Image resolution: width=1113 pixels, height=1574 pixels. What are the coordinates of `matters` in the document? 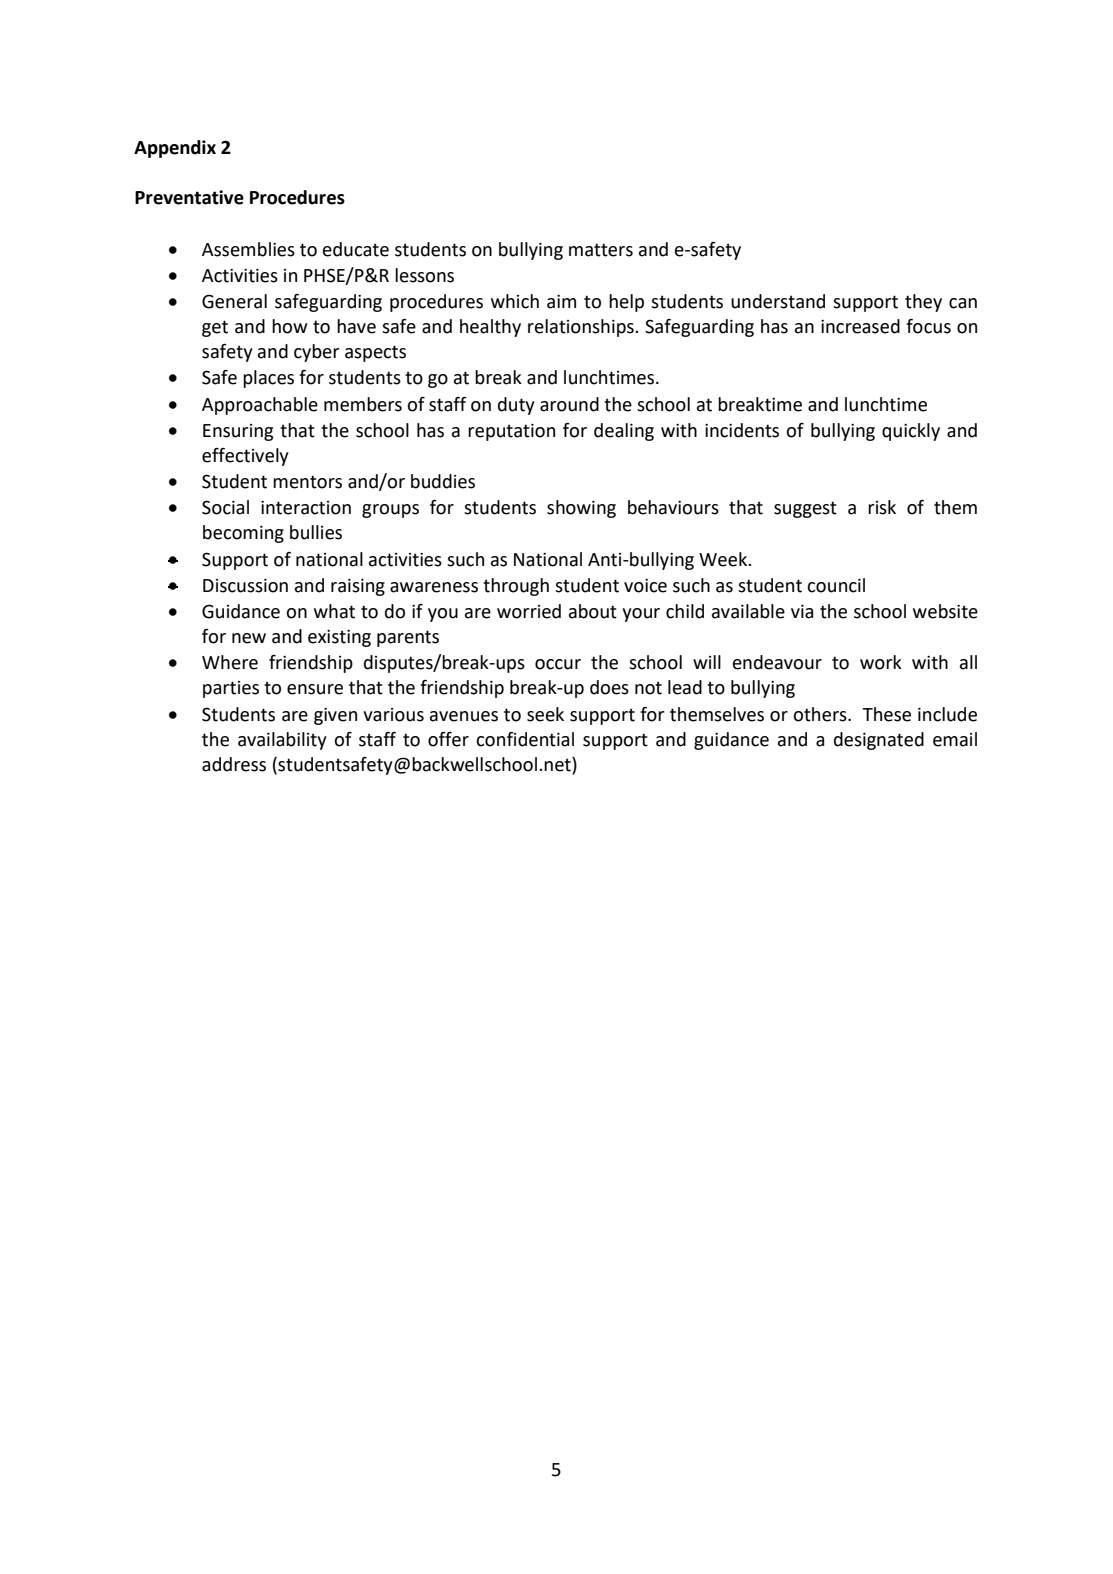 It's located at (601, 250).
